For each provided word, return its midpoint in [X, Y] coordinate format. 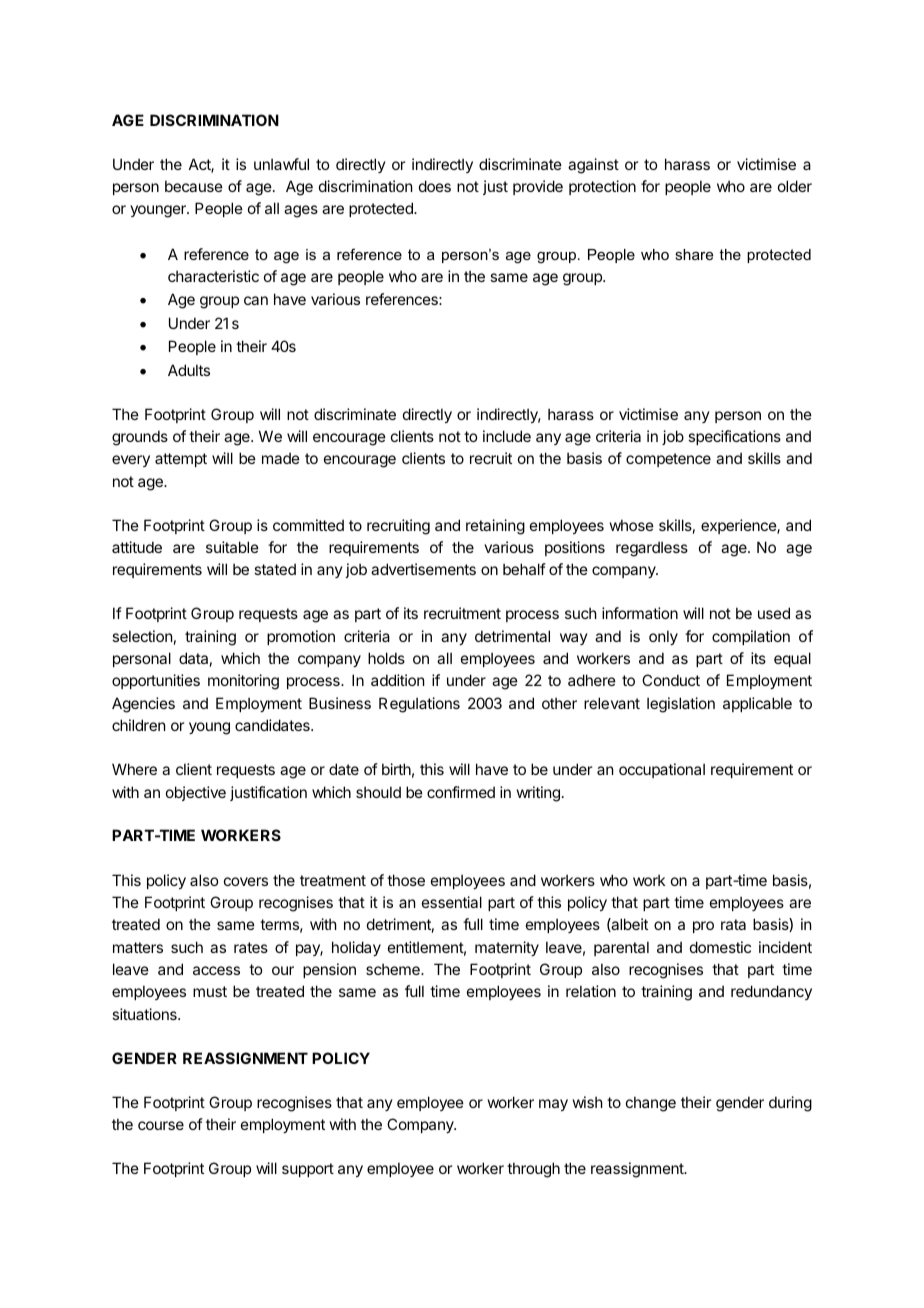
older [795, 186]
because [194, 186]
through [533, 1170]
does [435, 186]
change [651, 1104]
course [161, 1125]
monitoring [243, 682]
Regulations [419, 705]
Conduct [671, 680]
